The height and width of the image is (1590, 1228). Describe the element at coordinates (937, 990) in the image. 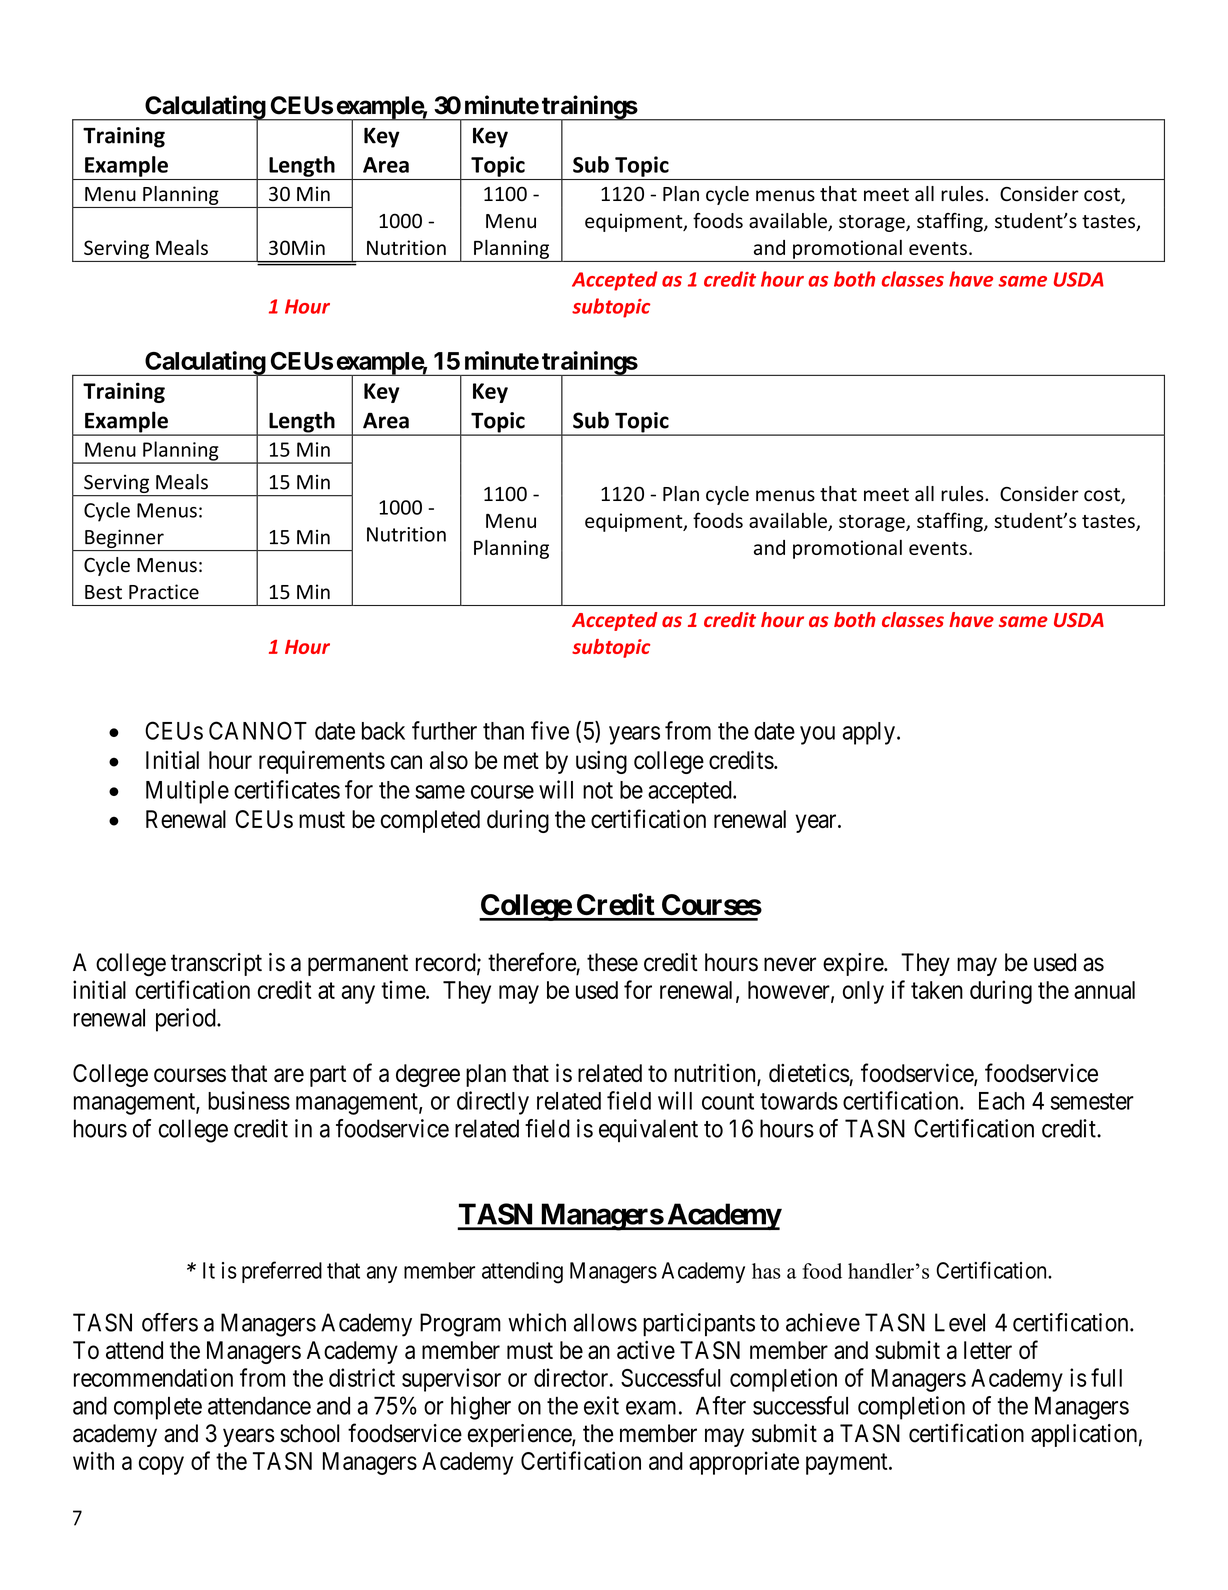

I see `taken` at that location.
